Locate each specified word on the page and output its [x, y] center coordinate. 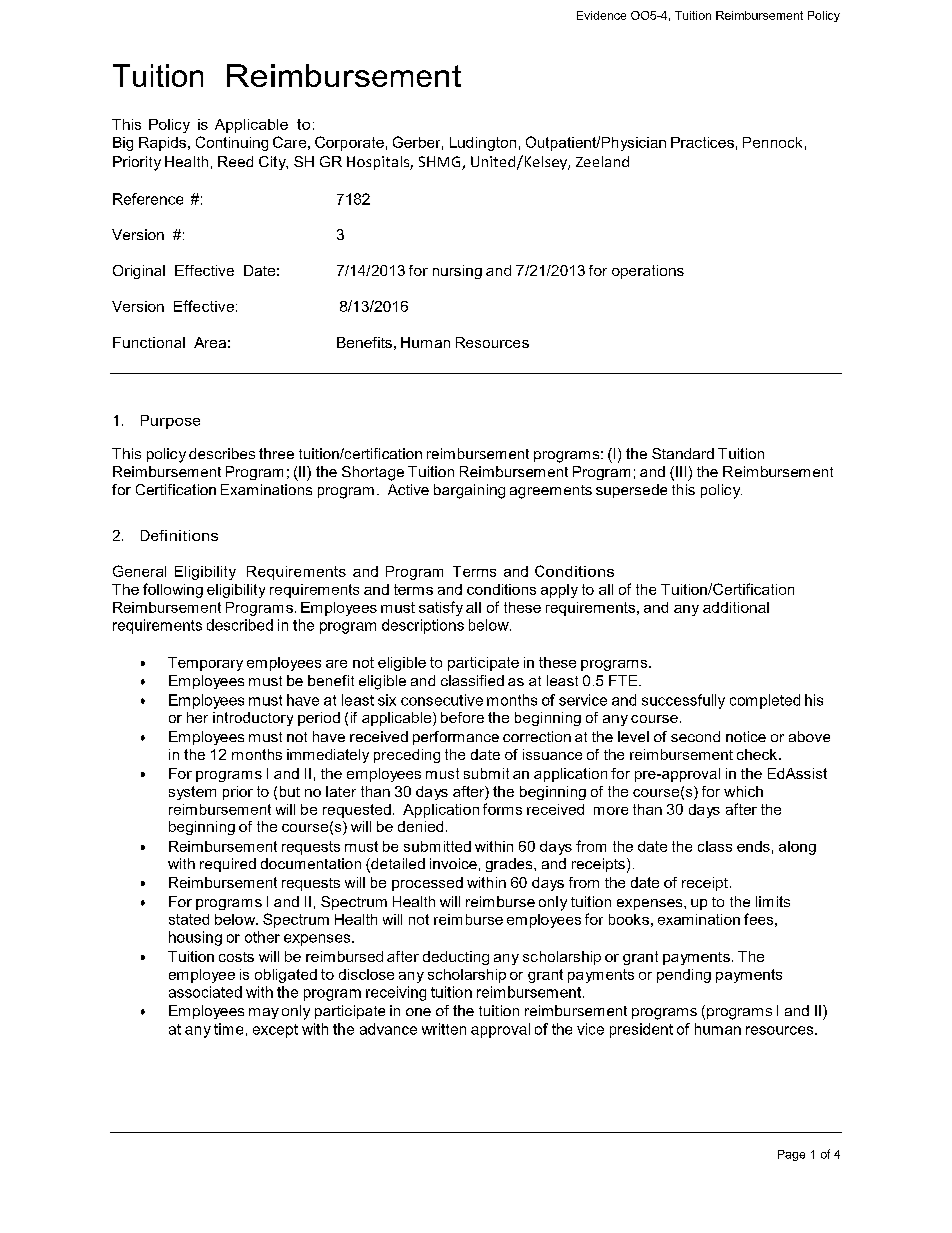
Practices [702, 142]
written [444, 1029]
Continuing [232, 143]
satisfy [441, 608]
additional [736, 607]
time [228, 1029]
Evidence [601, 15]
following [173, 590]
